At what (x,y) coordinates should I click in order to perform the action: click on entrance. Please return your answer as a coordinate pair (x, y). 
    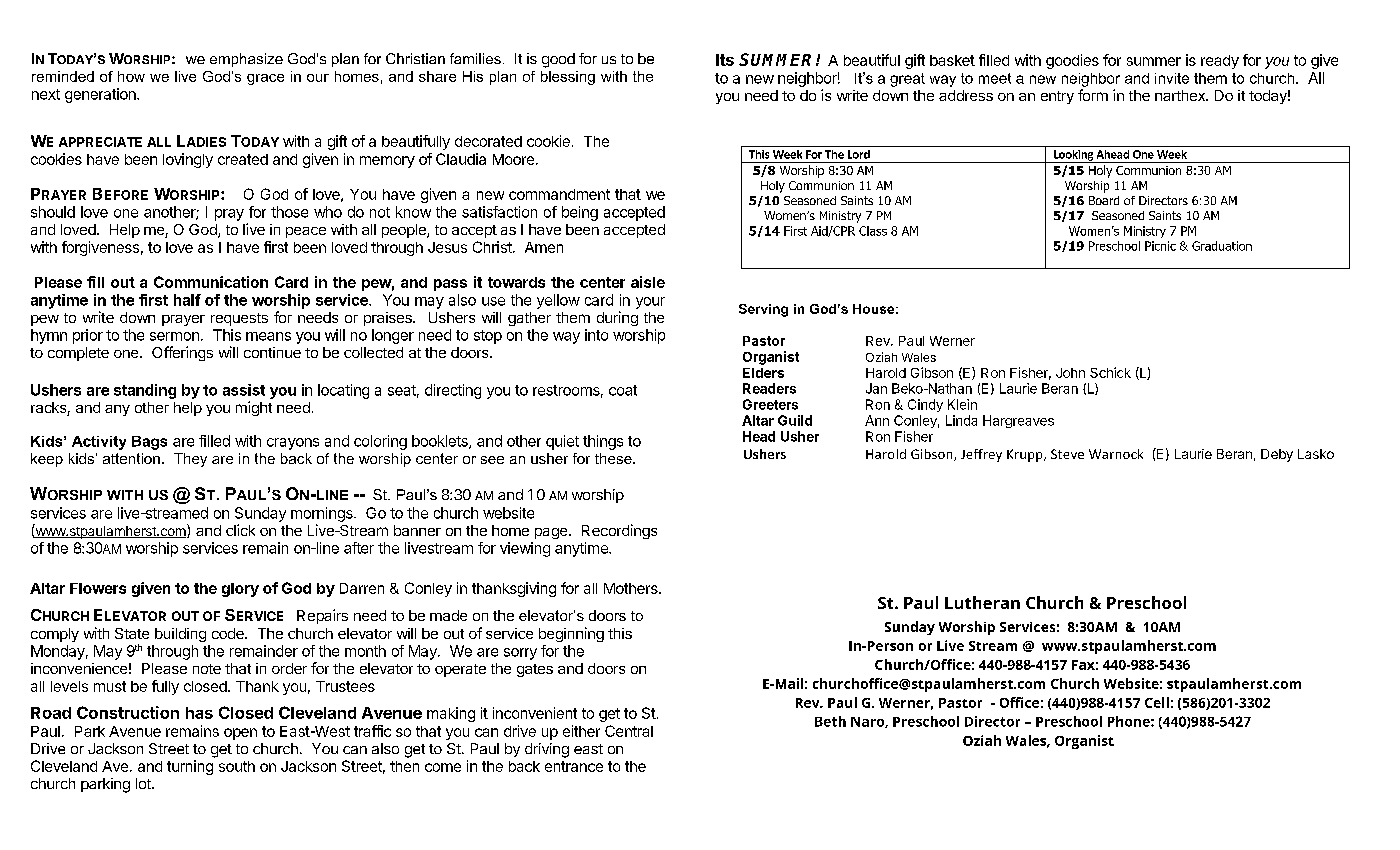
    Looking at the image, I should click on (574, 766).
